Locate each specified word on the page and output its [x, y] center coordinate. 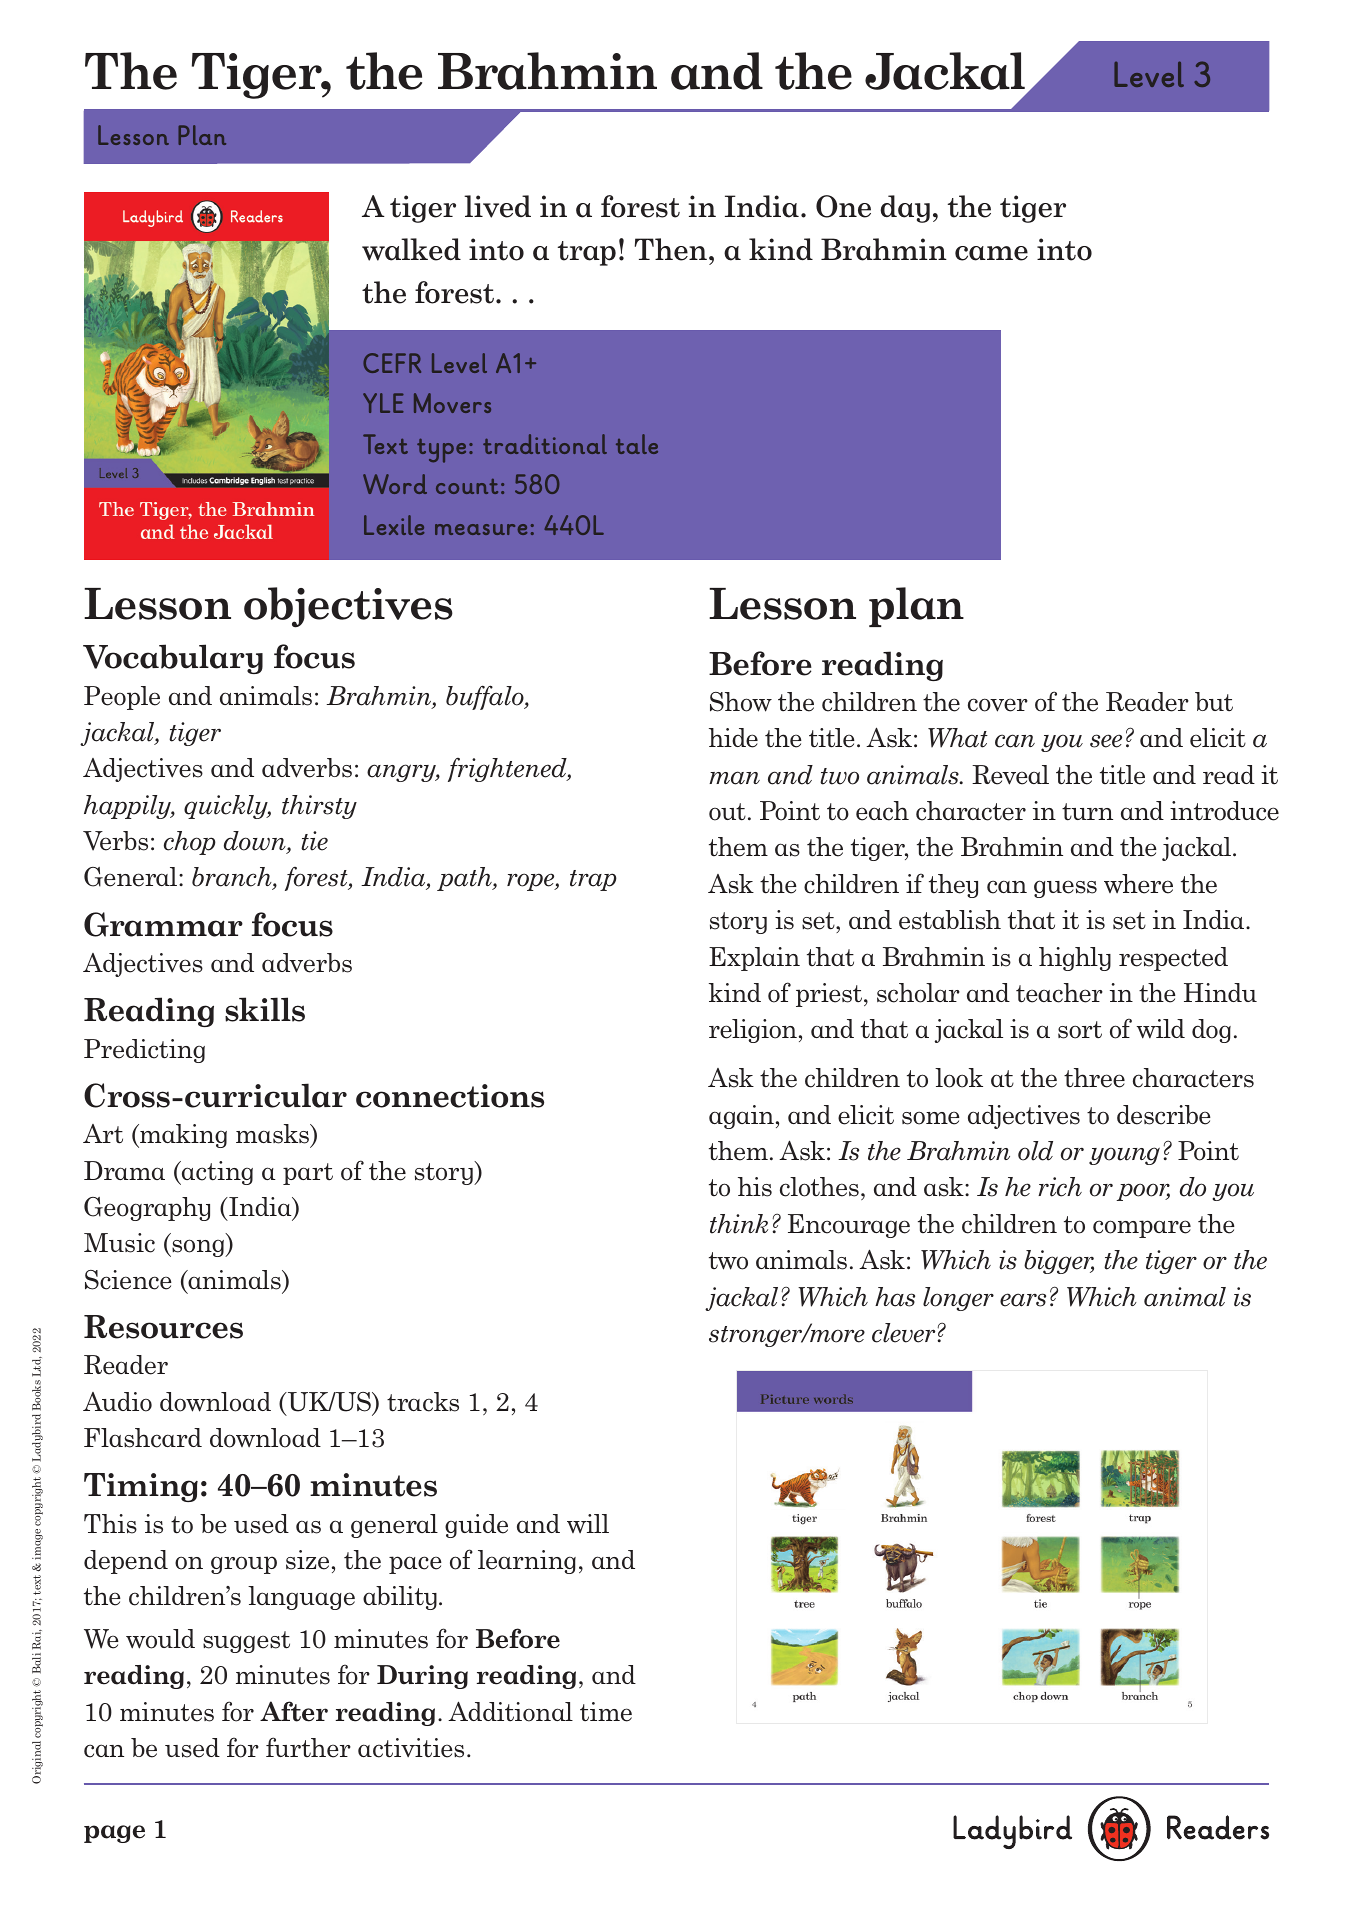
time [606, 1712]
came [991, 253]
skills [265, 1009]
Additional [510, 1711]
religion [753, 1031]
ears [1023, 1300]
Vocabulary [173, 659]
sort [1080, 1030]
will [588, 1523]
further [308, 1747]
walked [411, 249]
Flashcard [143, 1438]
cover [998, 705]
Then [671, 249]
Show [741, 702]
